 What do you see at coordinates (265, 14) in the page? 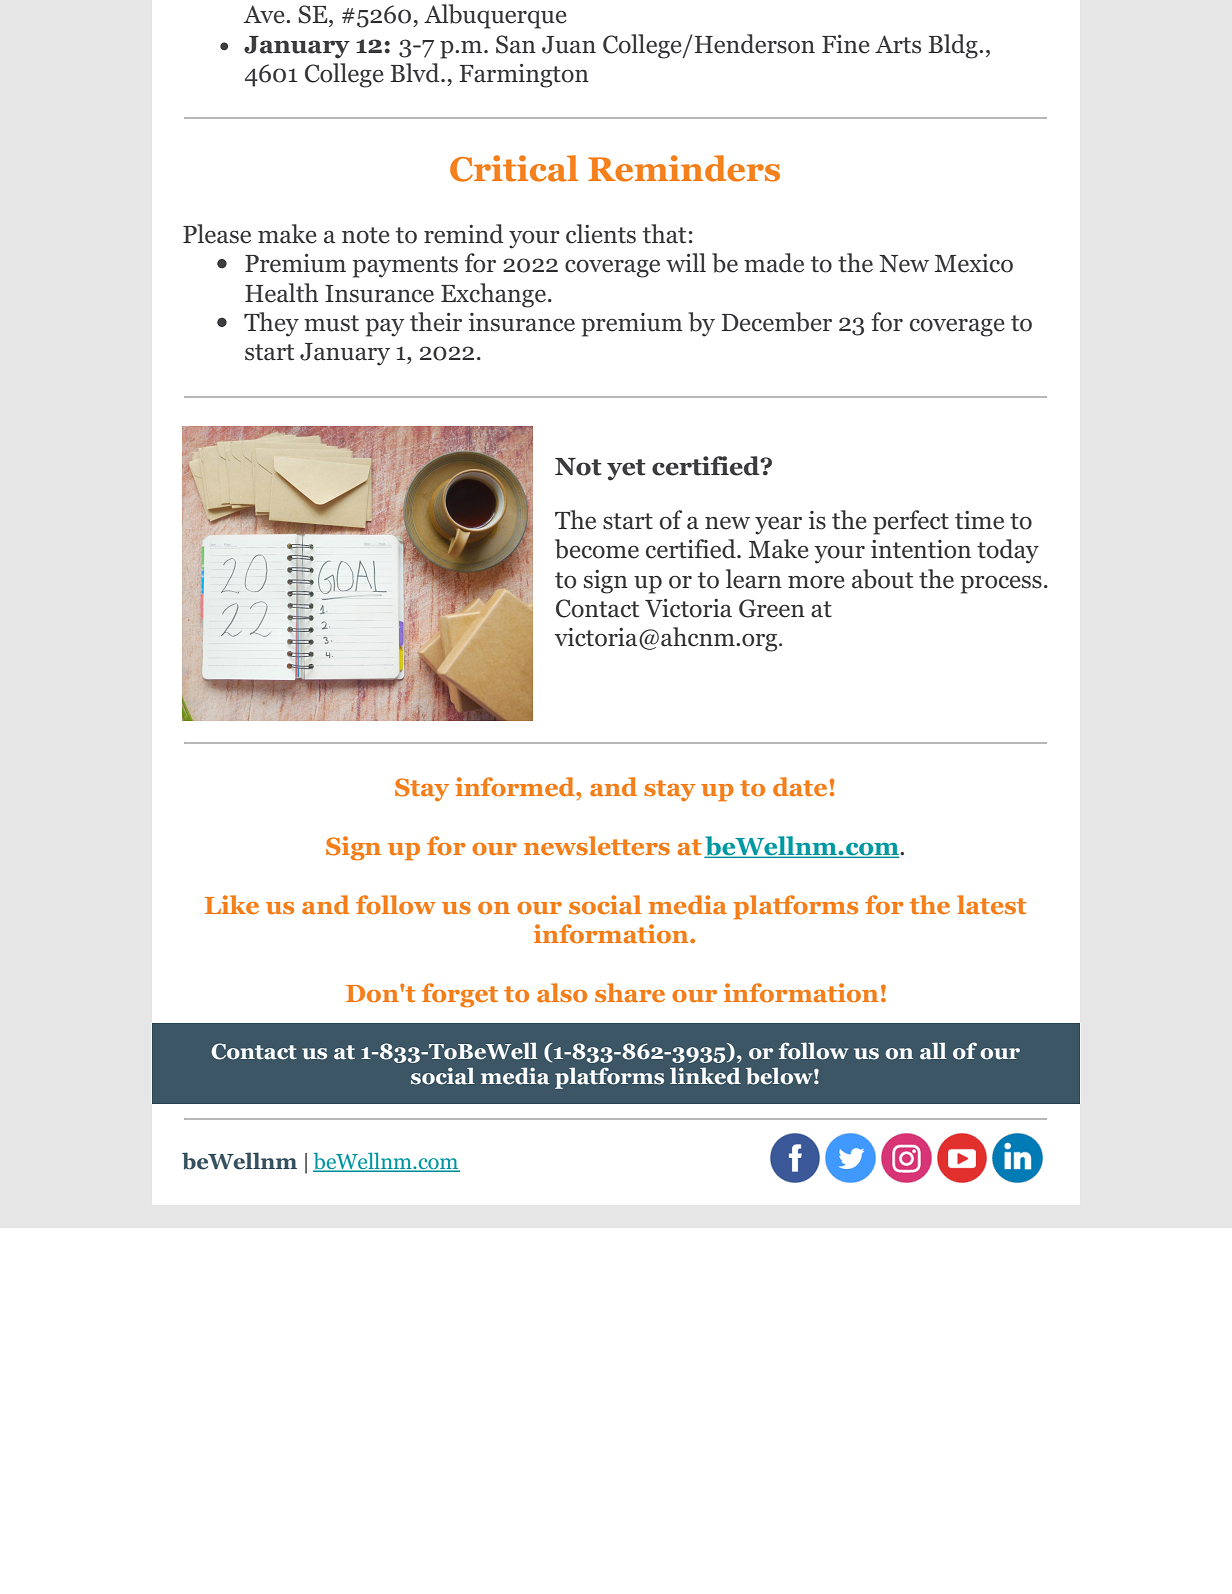
I see `Ave` at bounding box center [265, 14].
